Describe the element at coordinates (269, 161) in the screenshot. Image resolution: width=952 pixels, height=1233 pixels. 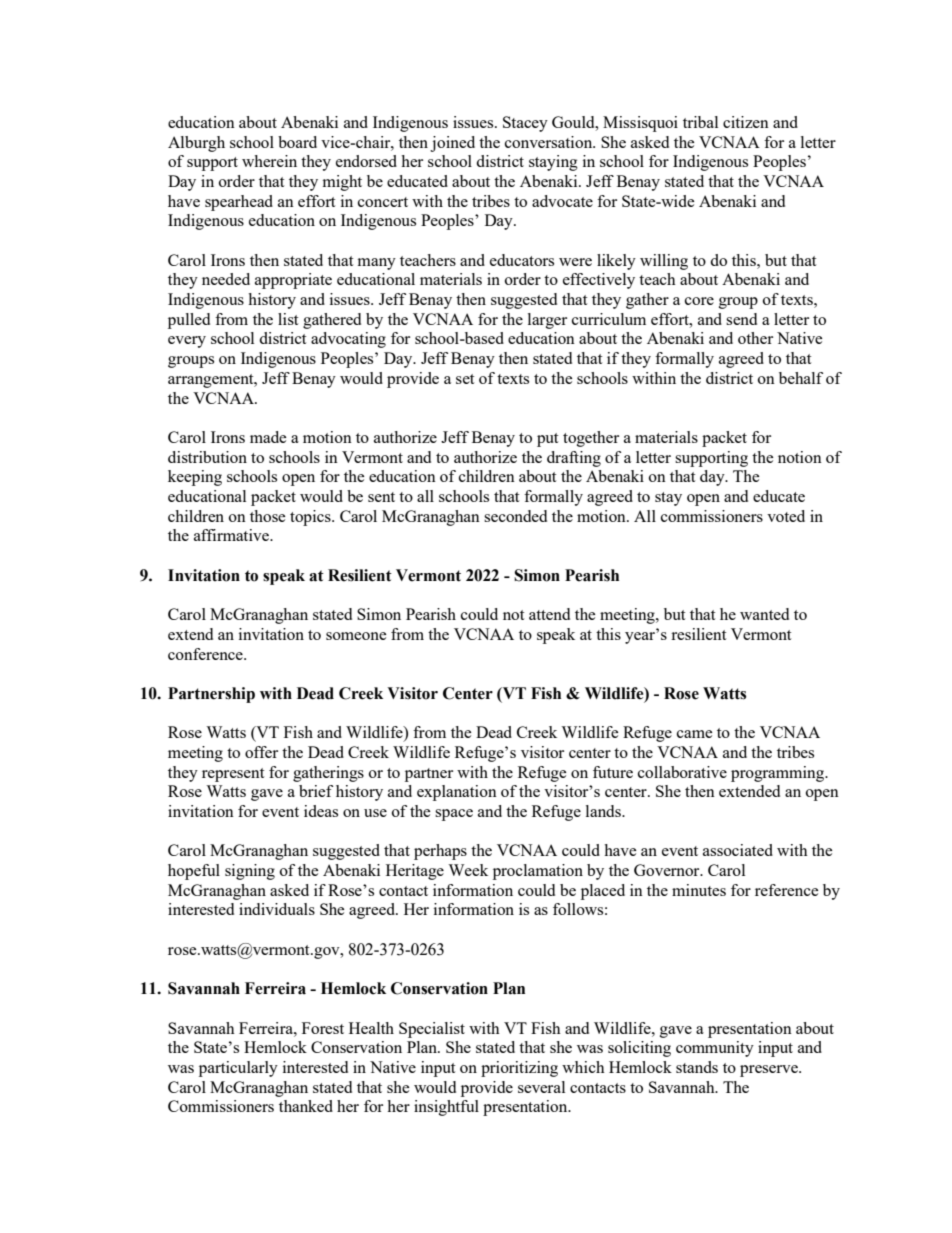
I see `wherein` at that location.
